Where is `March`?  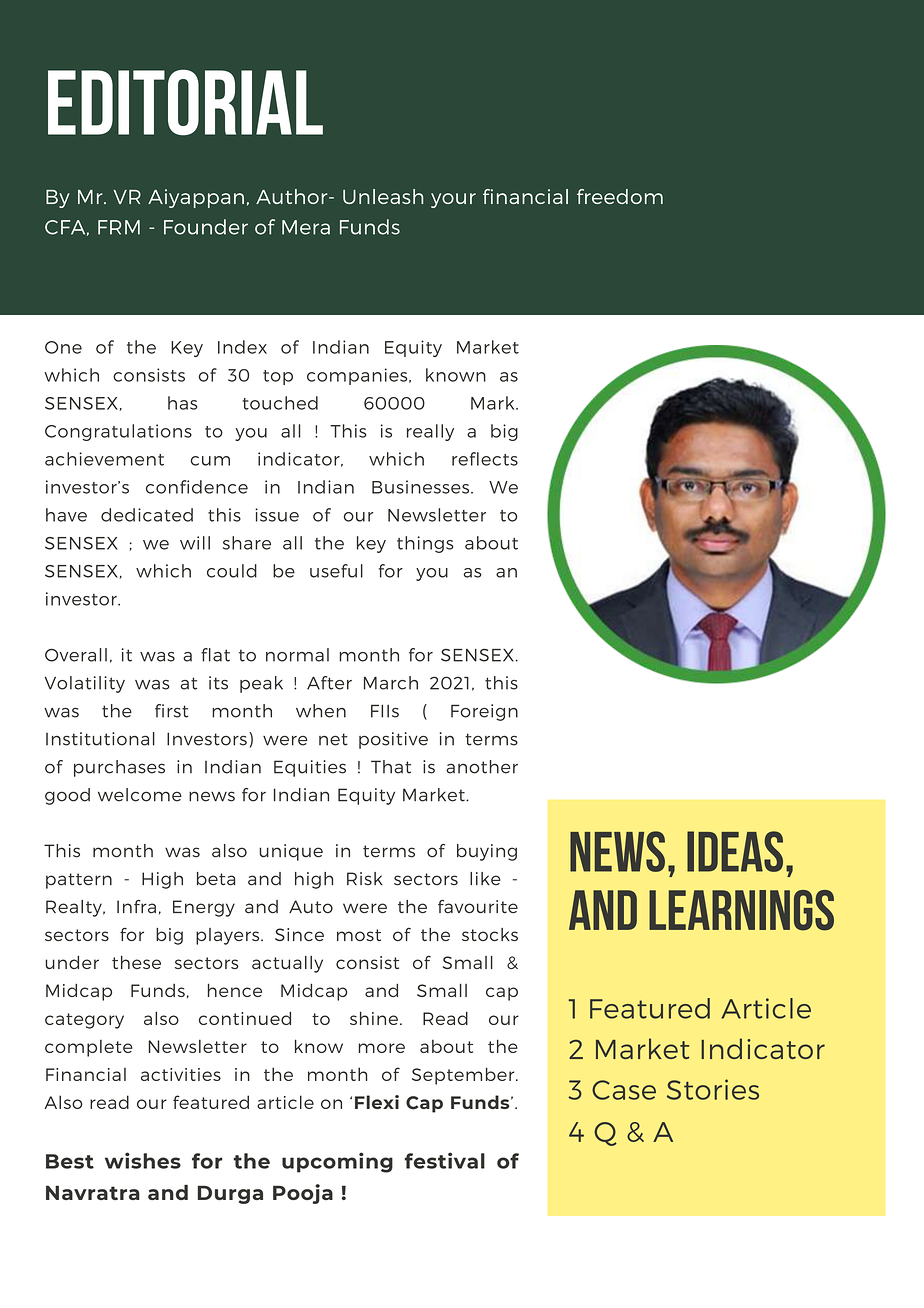
March is located at coordinates (391, 683).
